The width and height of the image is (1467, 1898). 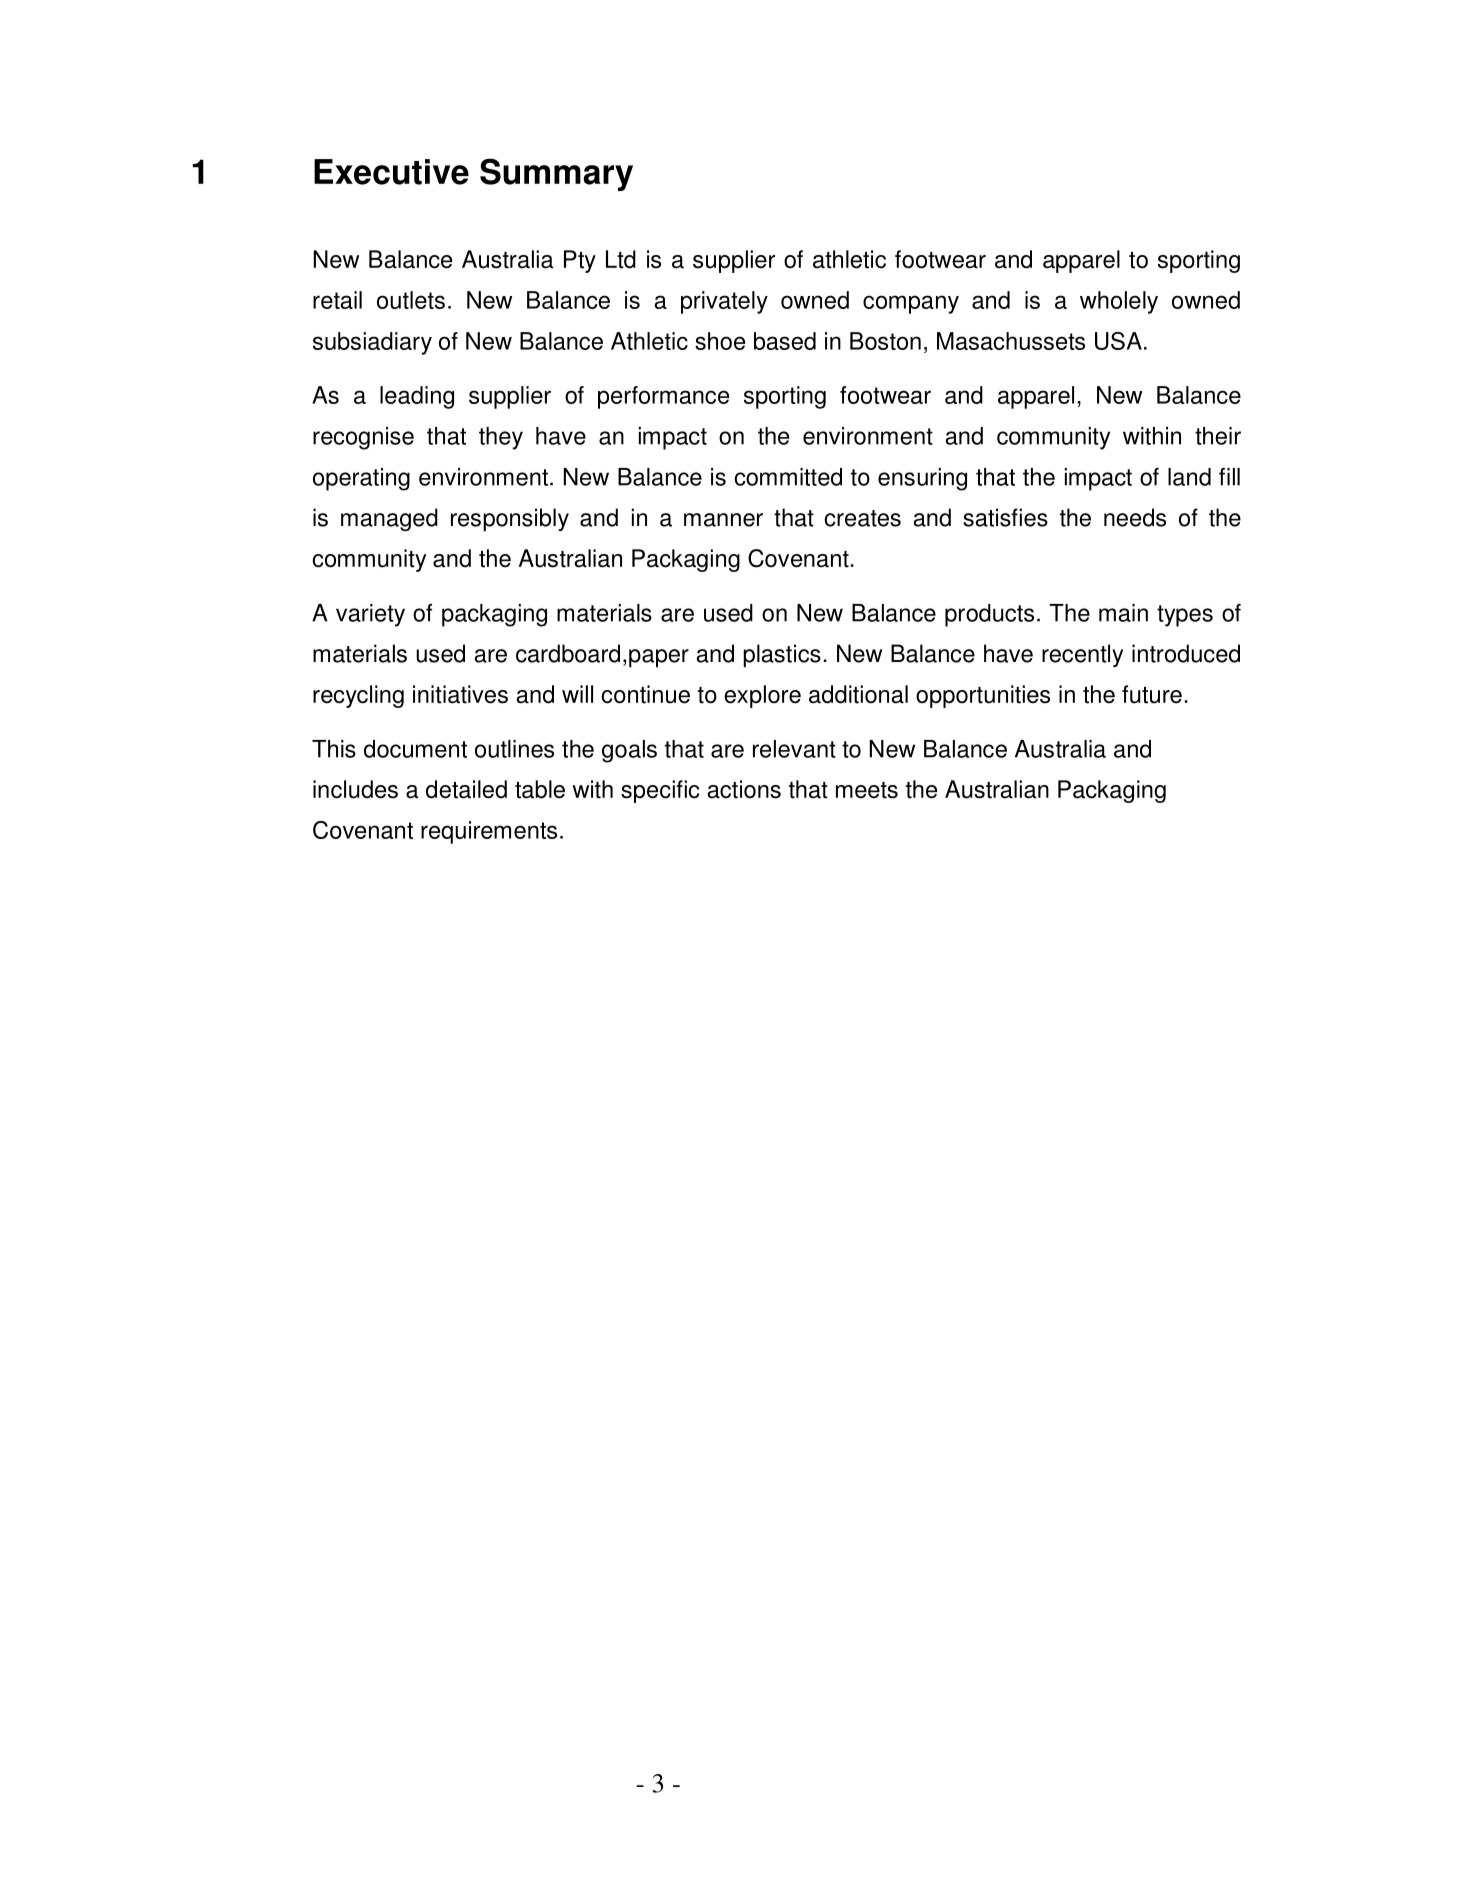 I want to click on managed, so click(x=389, y=519).
